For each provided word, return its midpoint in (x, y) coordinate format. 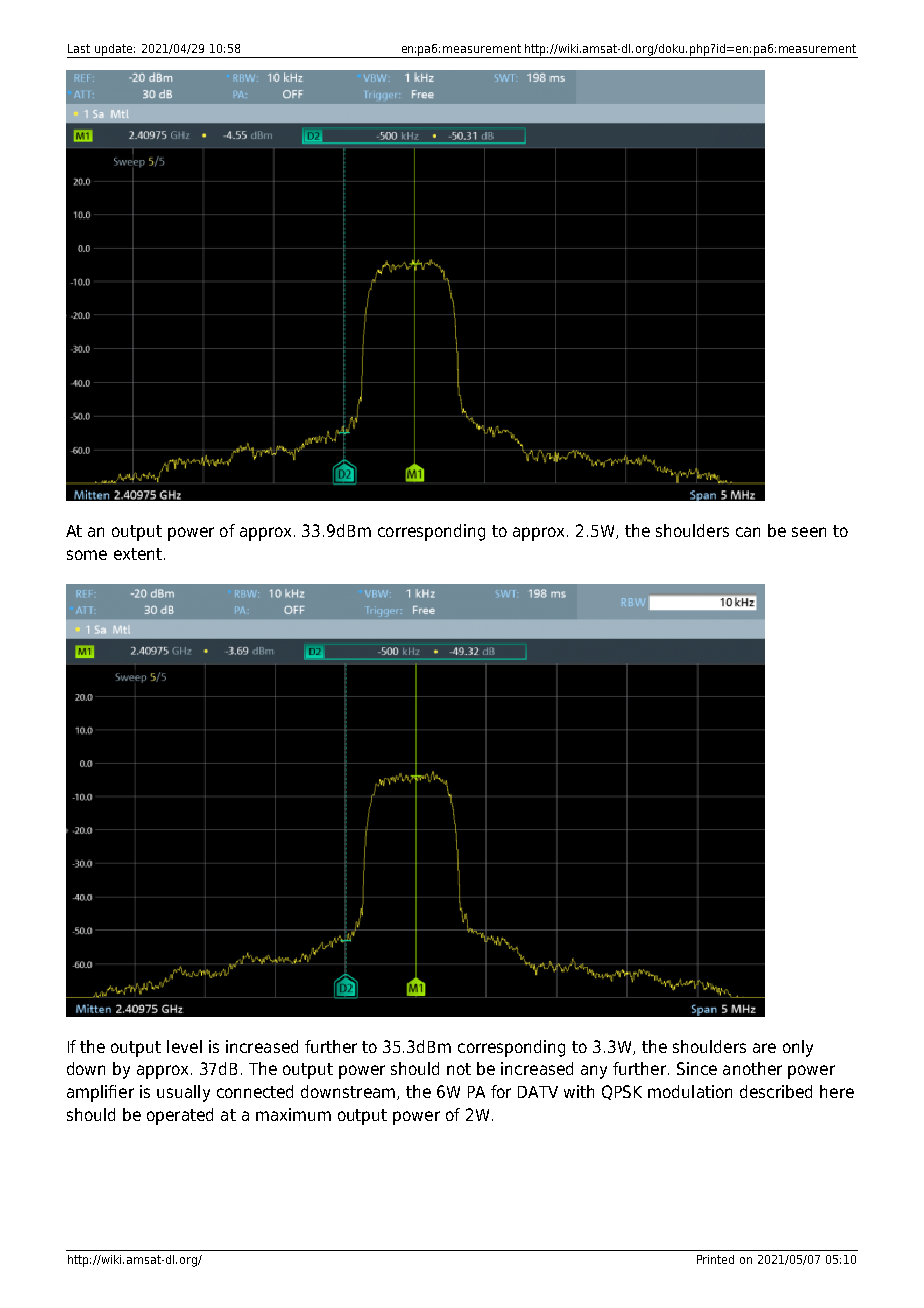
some (87, 555)
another (752, 1068)
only (798, 1048)
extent (139, 554)
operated (180, 1116)
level (184, 1046)
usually (183, 1093)
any (594, 1072)
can (748, 532)
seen (809, 532)
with (579, 1091)
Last (79, 48)
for (501, 1091)
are (764, 1048)
